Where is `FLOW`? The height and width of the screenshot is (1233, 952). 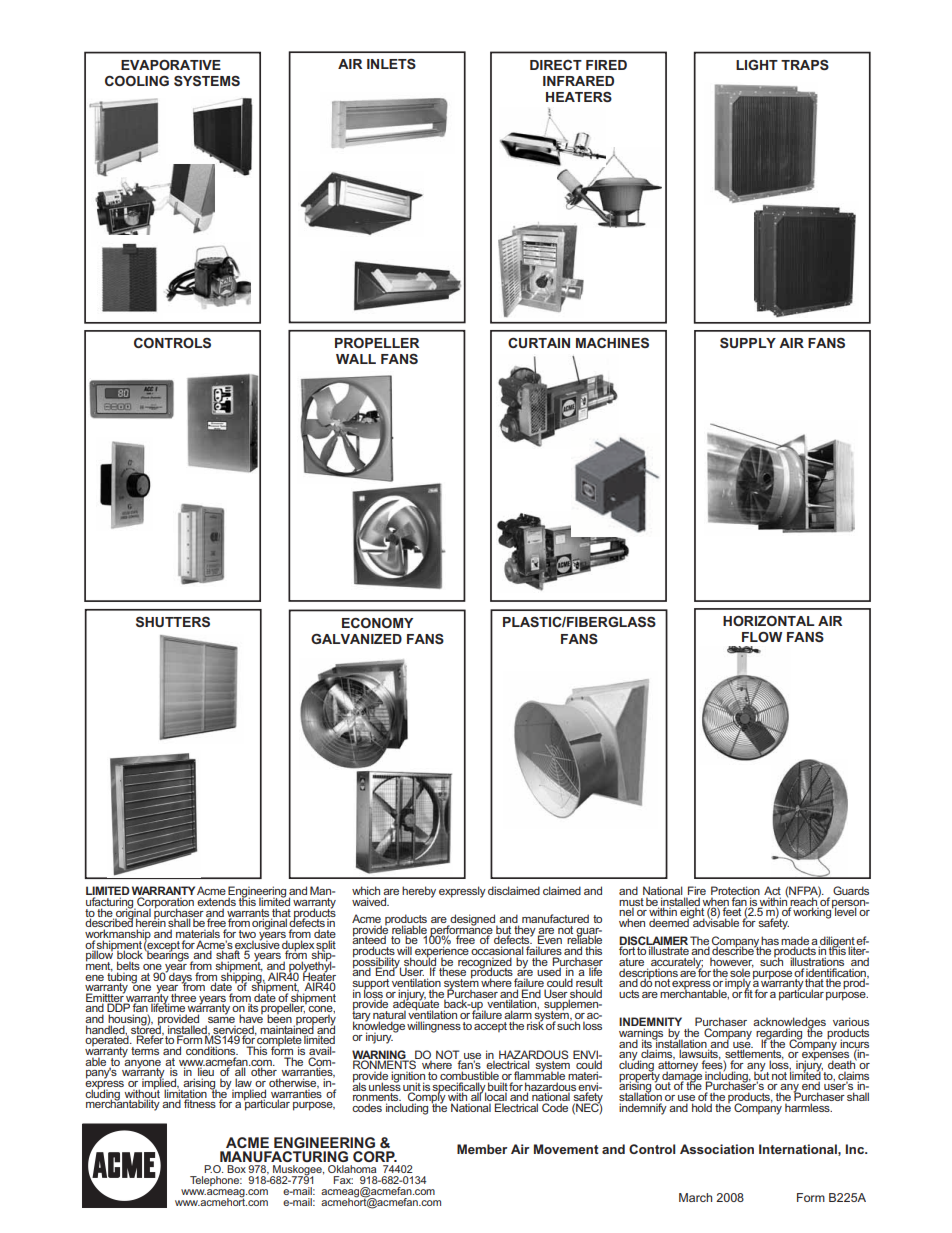 FLOW is located at coordinates (762, 637).
